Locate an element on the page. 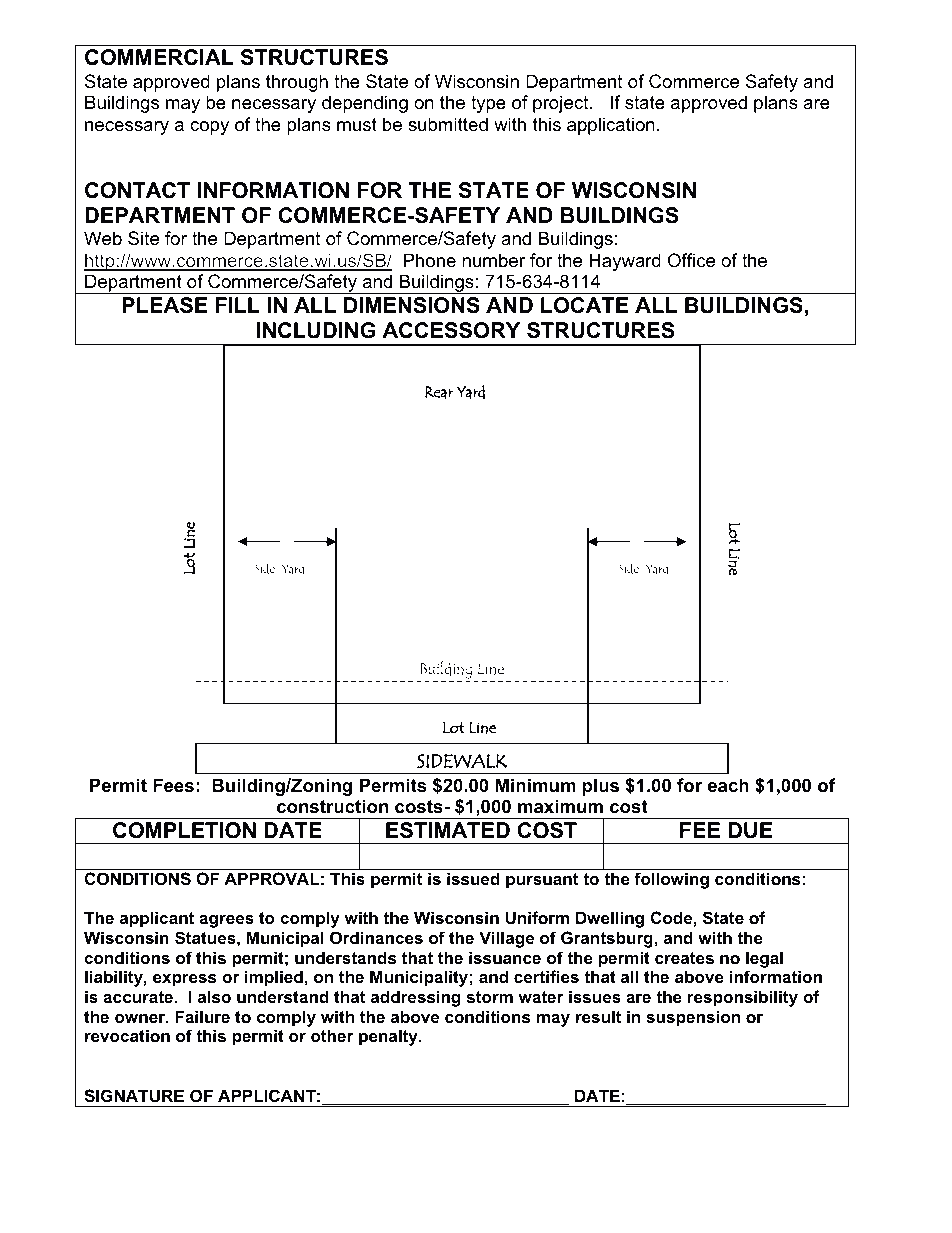 Image resolution: width=952 pixels, height=1233 pixels. PLEASE is located at coordinates (165, 305).
